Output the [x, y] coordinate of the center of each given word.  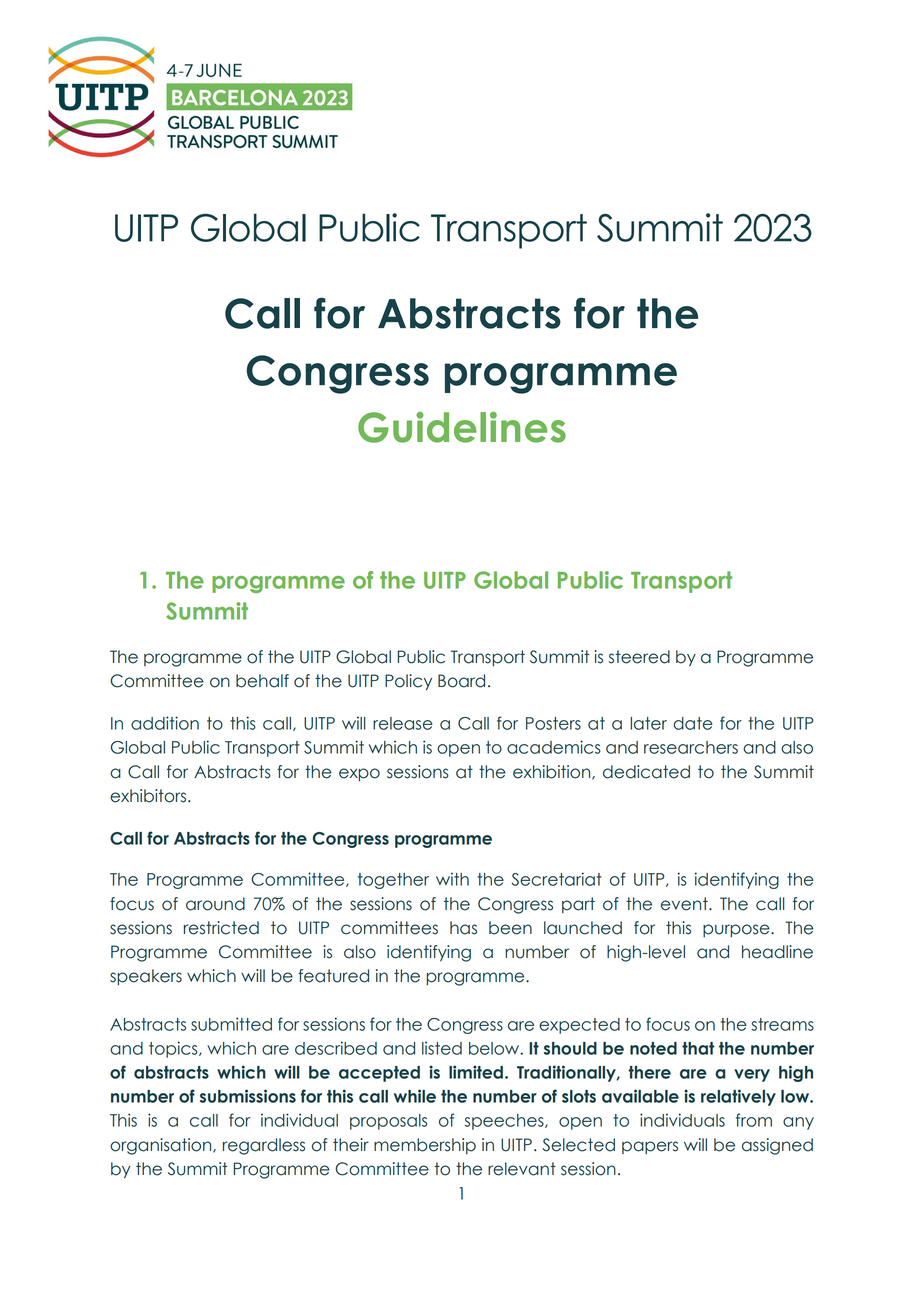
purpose [737, 930]
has [463, 928]
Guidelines [462, 427]
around [215, 904]
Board [461, 681]
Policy [408, 682]
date [693, 723]
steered [639, 657]
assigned [777, 1146]
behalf [262, 681]
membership [425, 1146]
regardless [264, 1146]
